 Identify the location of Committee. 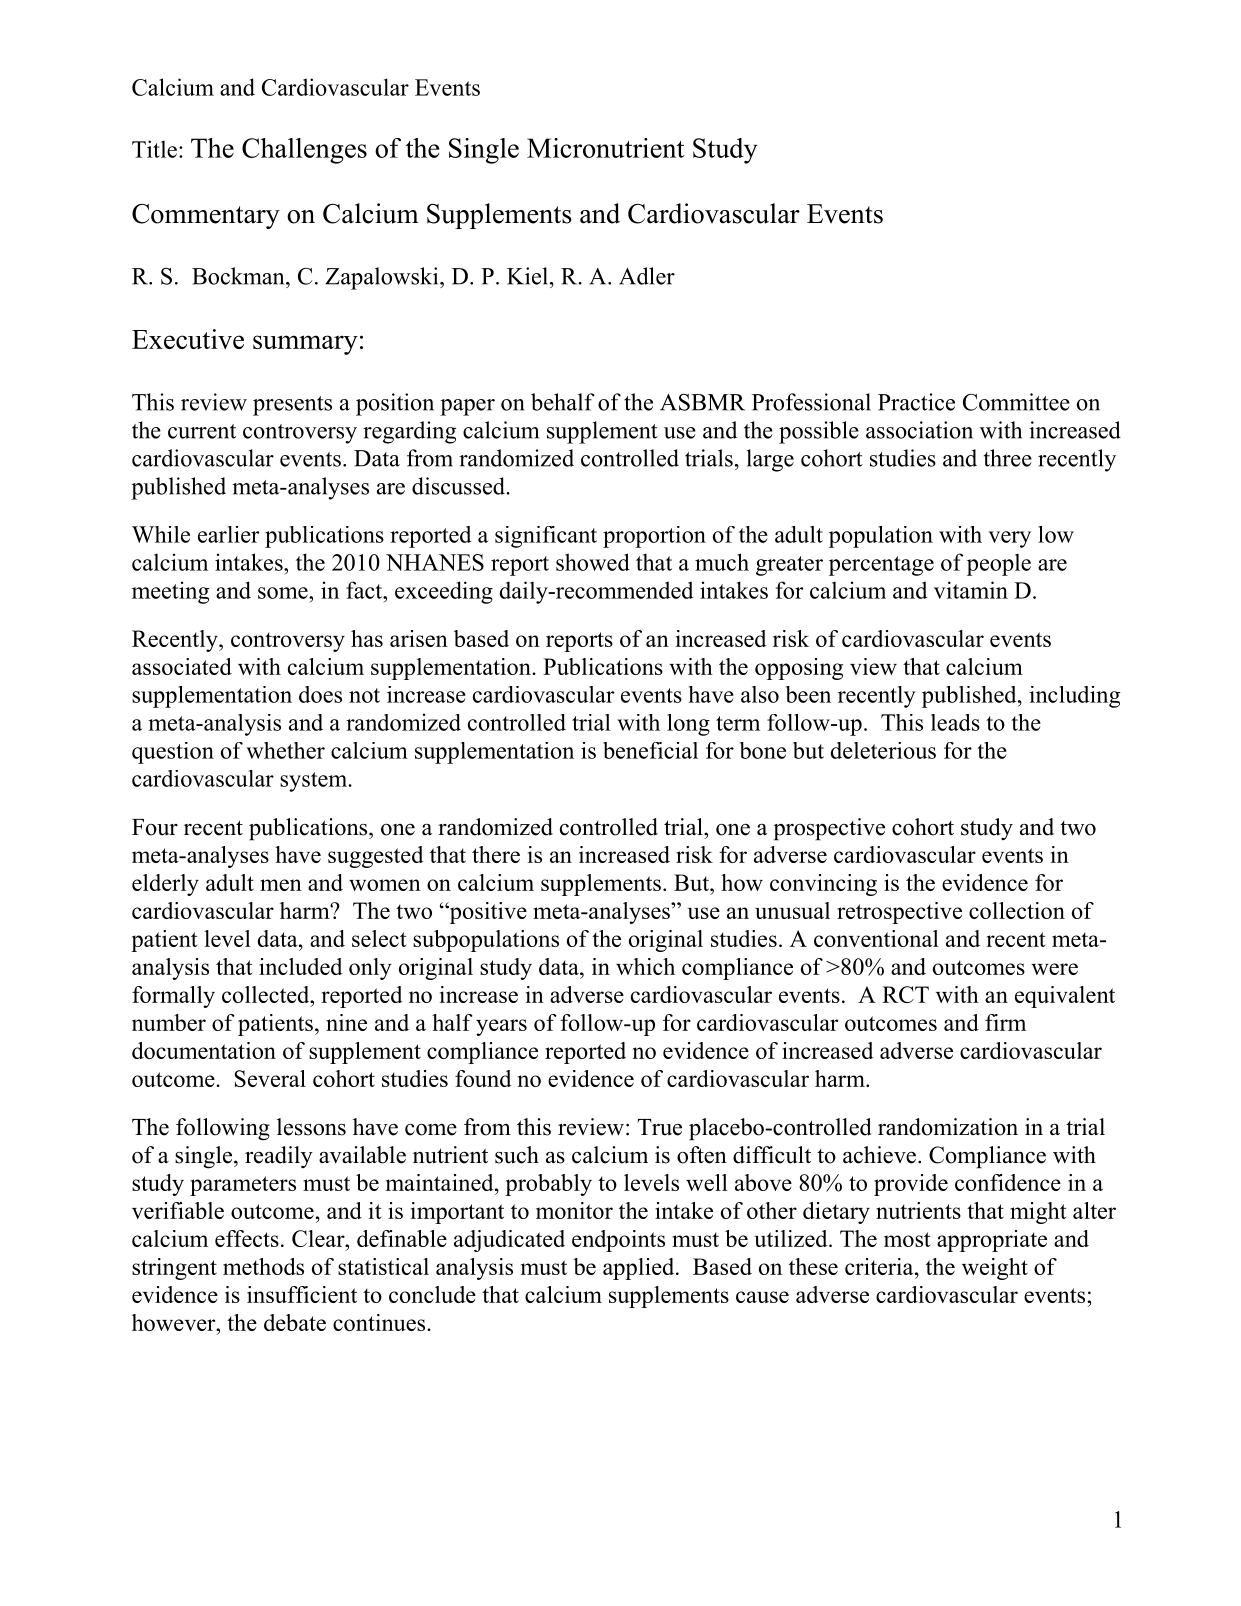
(1016, 402).
